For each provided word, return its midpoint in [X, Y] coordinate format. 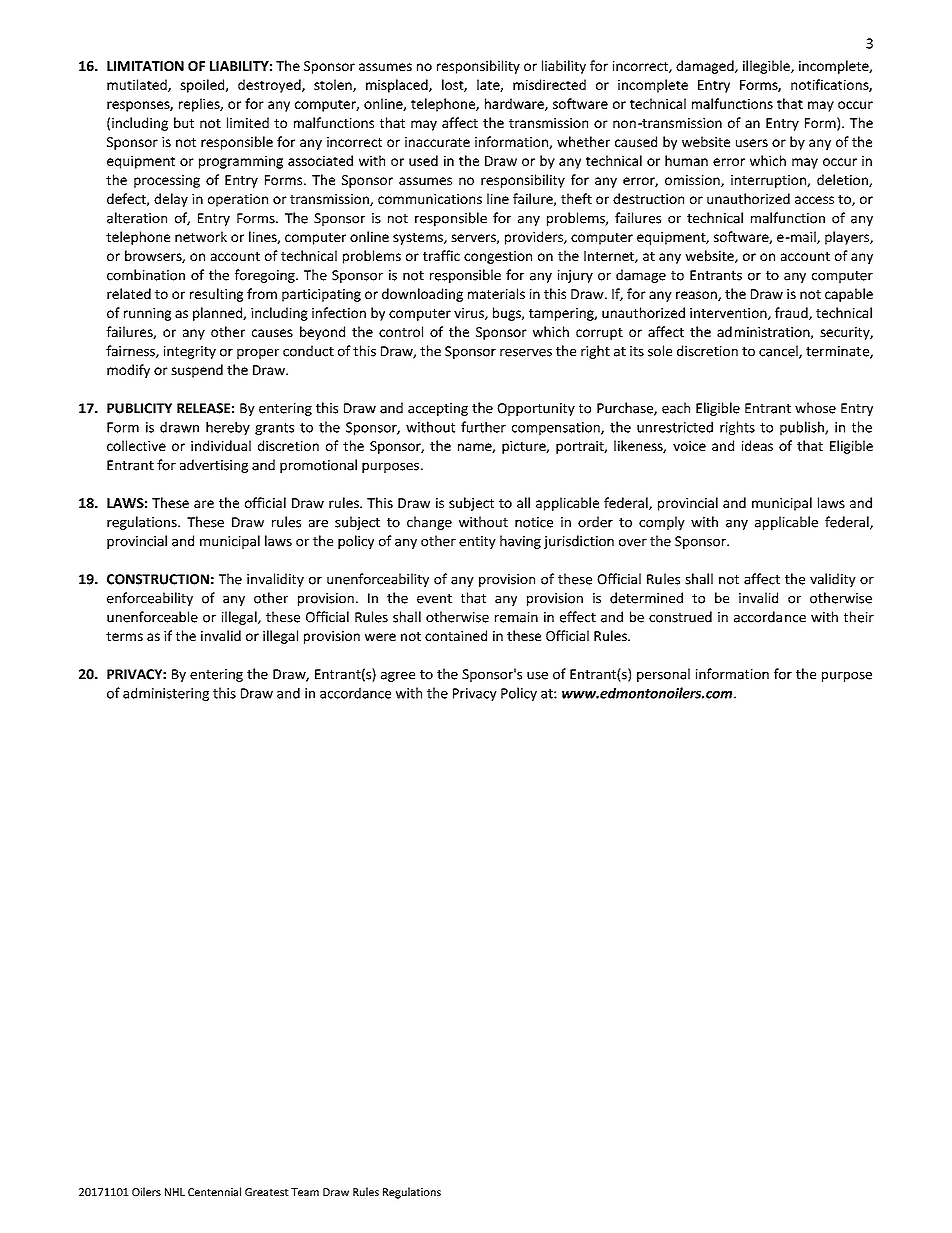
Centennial [214, 1191]
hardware [515, 104]
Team [305, 1192]
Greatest [267, 1192]
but [184, 122]
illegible [767, 67]
